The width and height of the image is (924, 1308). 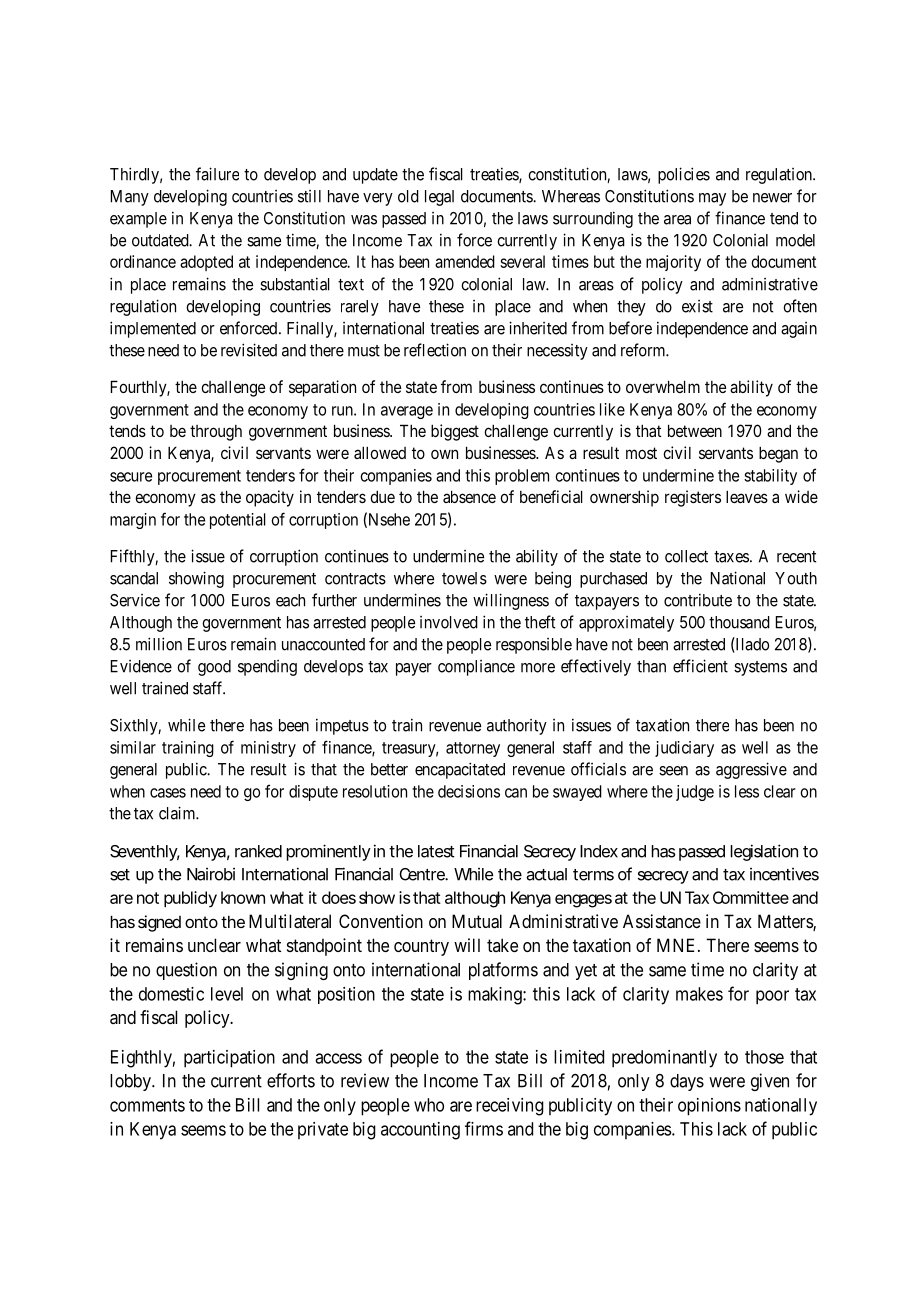 What do you see at coordinates (695, 793) in the image?
I see `judge` at bounding box center [695, 793].
